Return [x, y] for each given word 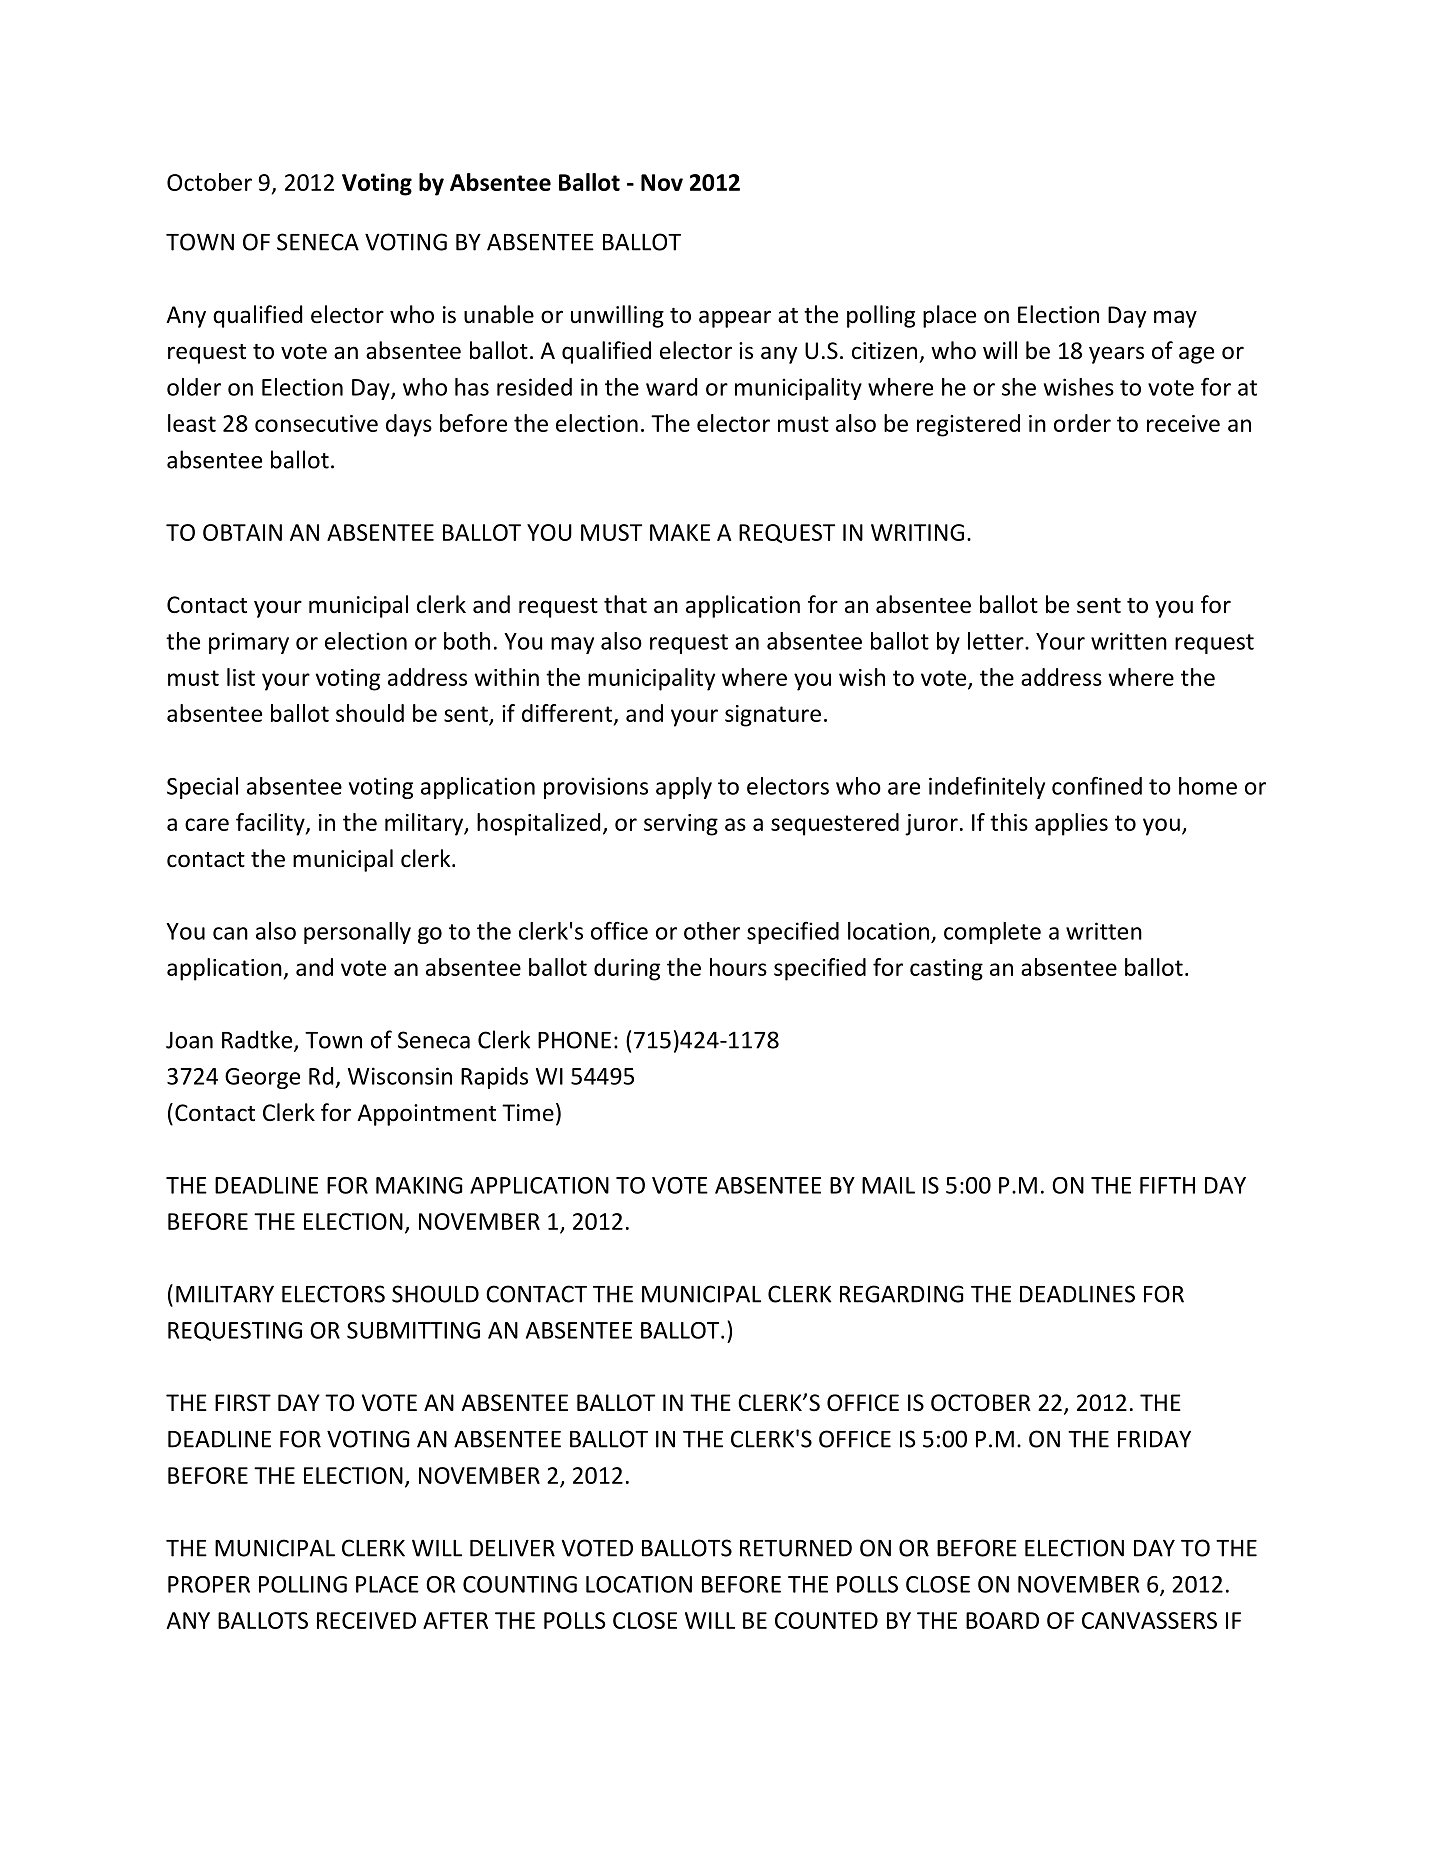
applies [1071, 824]
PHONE [574, 1040]
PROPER [209, 1584]
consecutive [316, 423]
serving [681, 825]
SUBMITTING [413, 1330]
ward [671, 387]
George [262, 1078]
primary [249, 643]
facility [271, 824]
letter [997, 641]
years [1116, 355]
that [625, 604]
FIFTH [1167, 1185]
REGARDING [901, 1294]
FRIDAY [1154, 1439]
